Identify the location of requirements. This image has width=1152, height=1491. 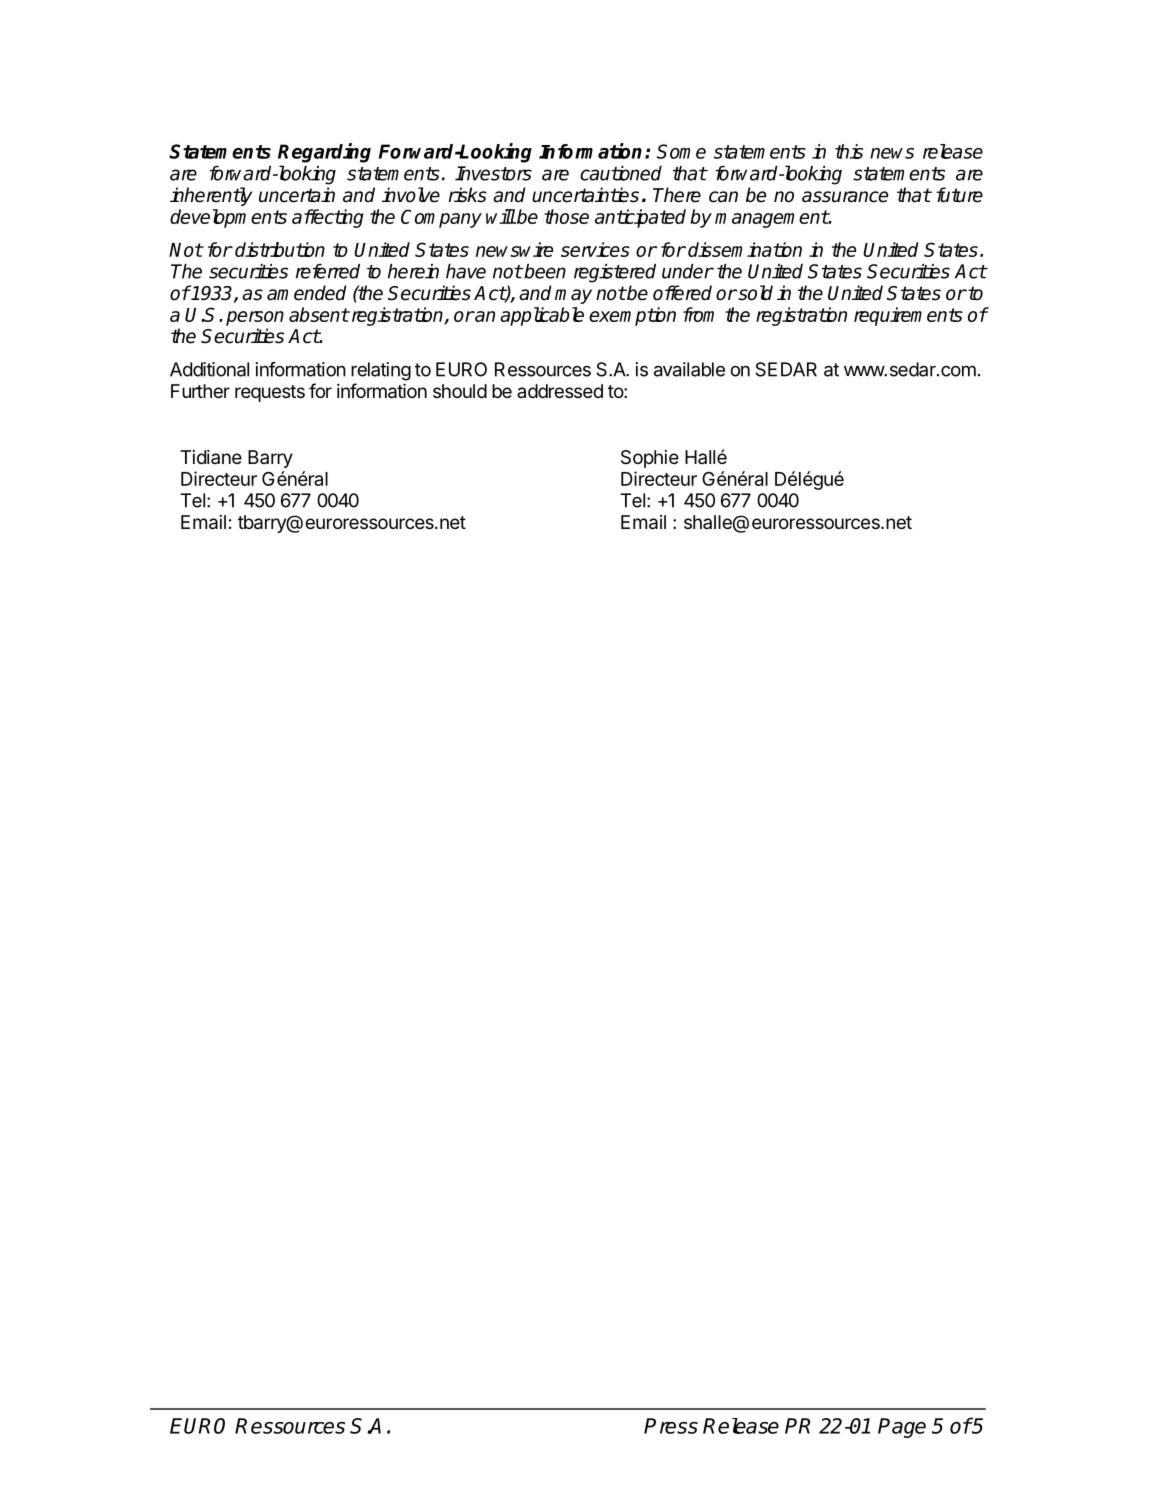
(908, 316).
